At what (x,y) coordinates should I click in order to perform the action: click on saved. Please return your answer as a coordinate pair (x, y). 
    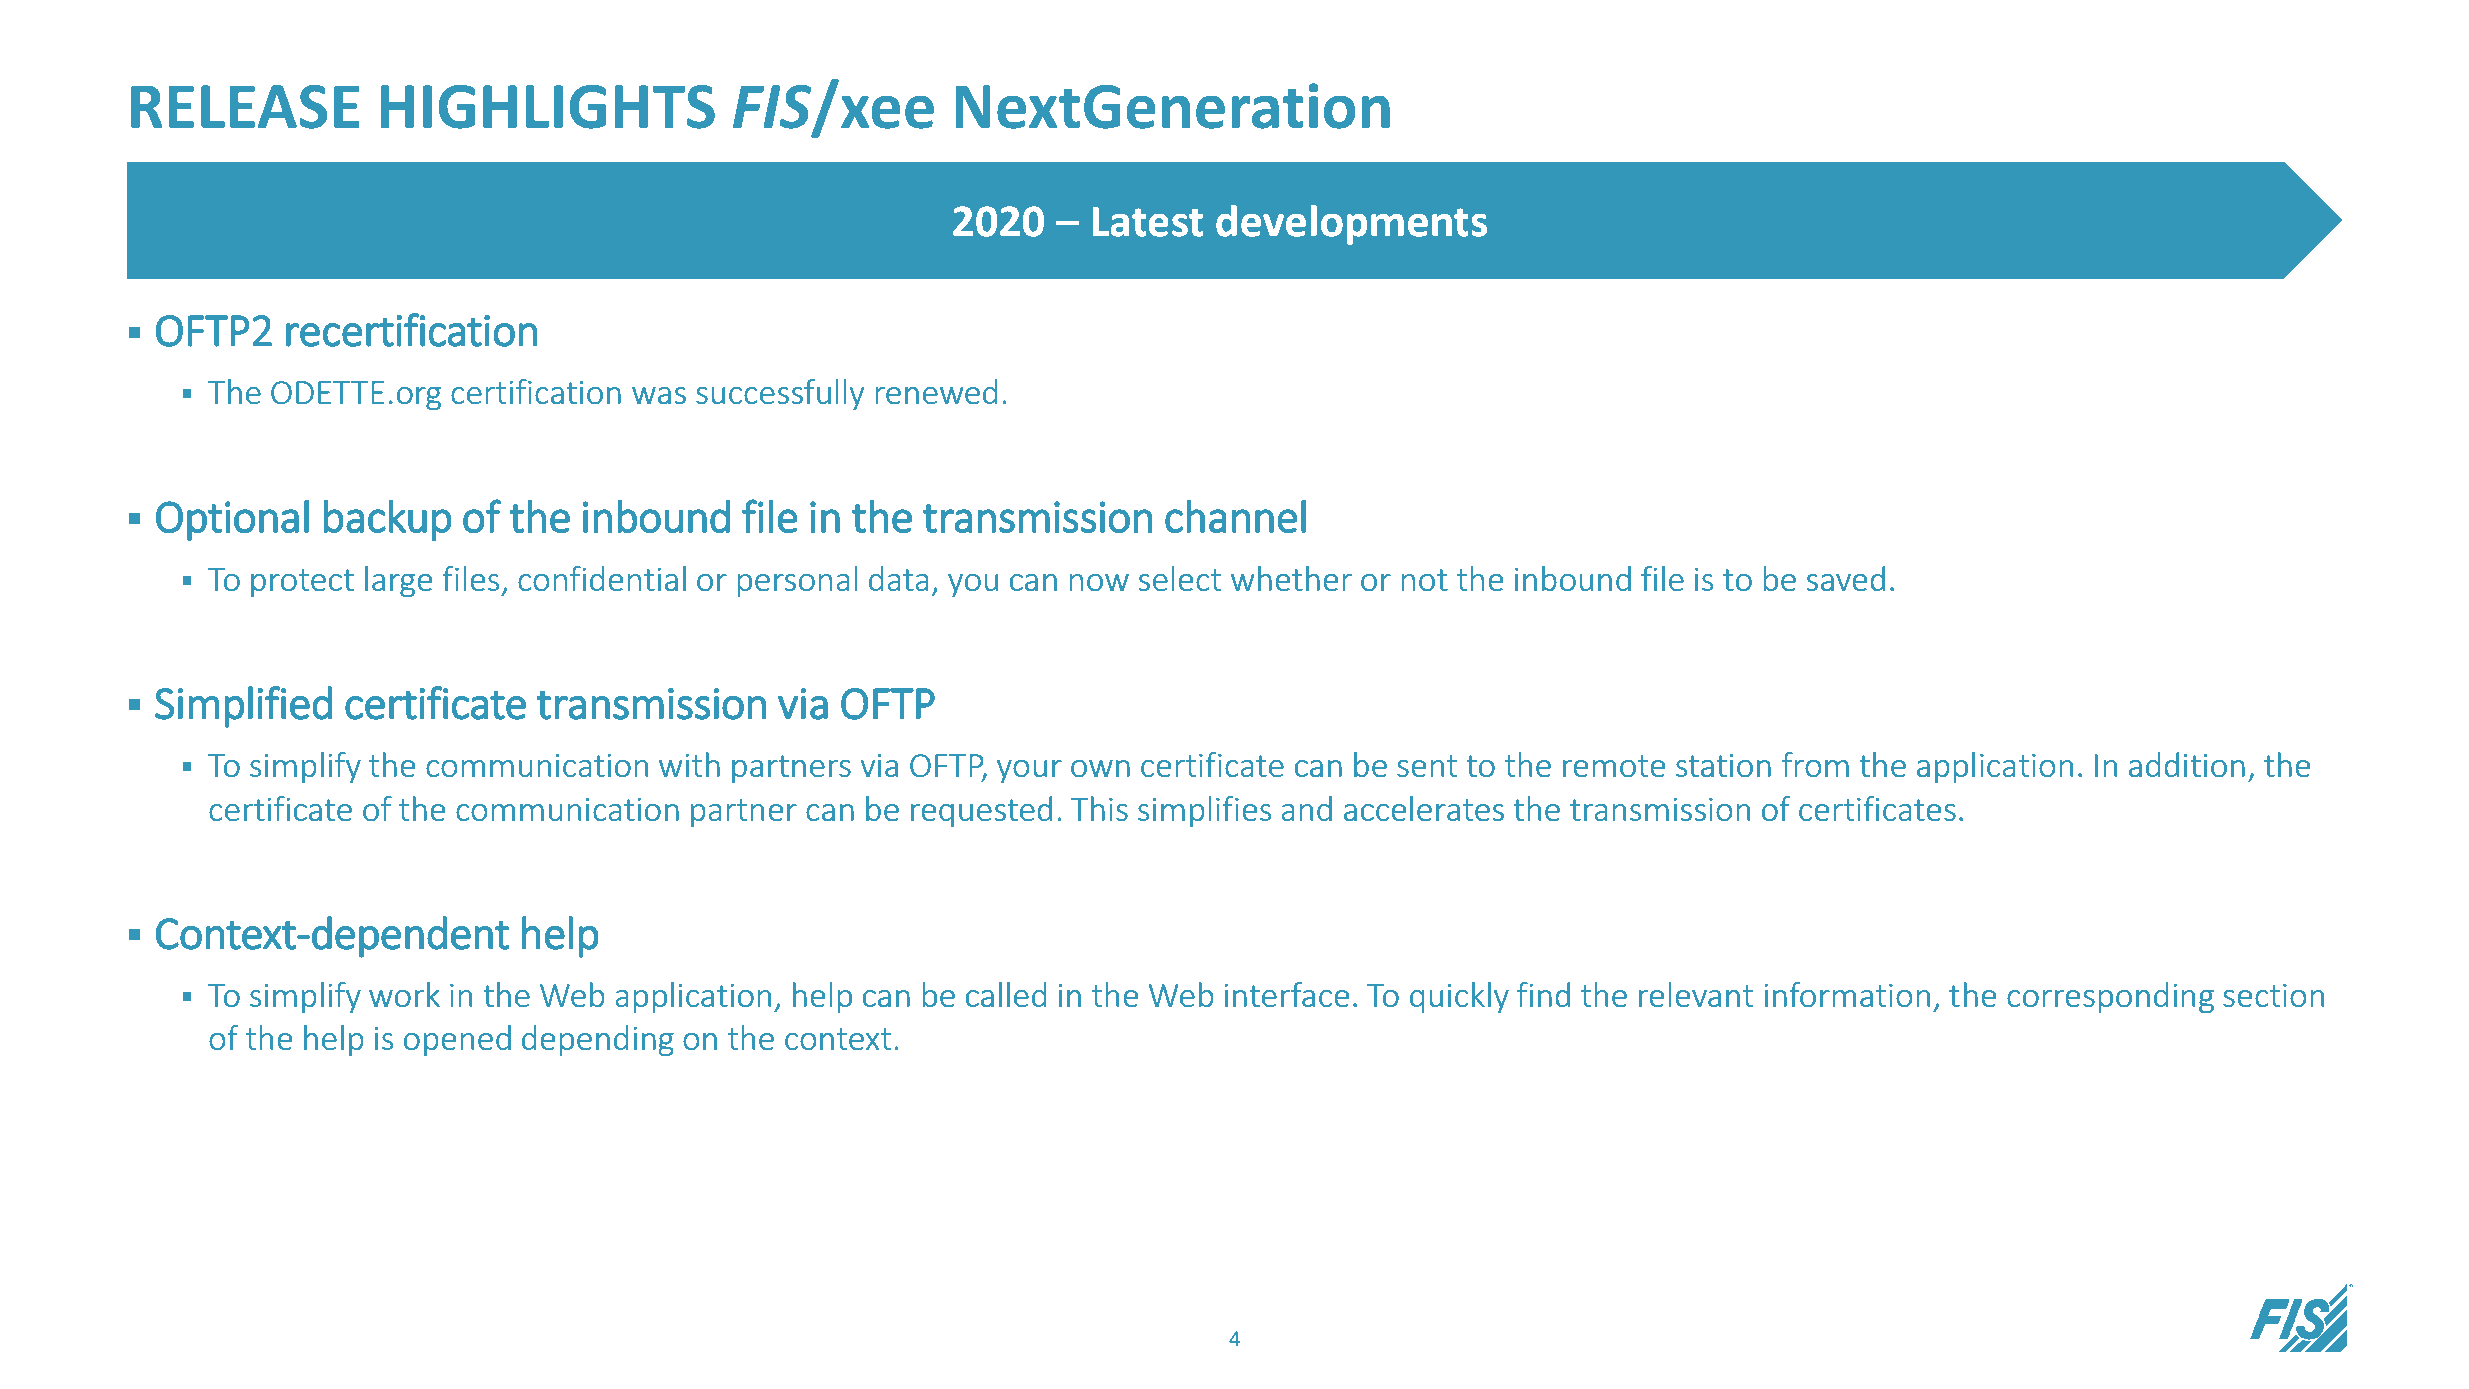
    Looking at the image, I should click on (1845, 578).
